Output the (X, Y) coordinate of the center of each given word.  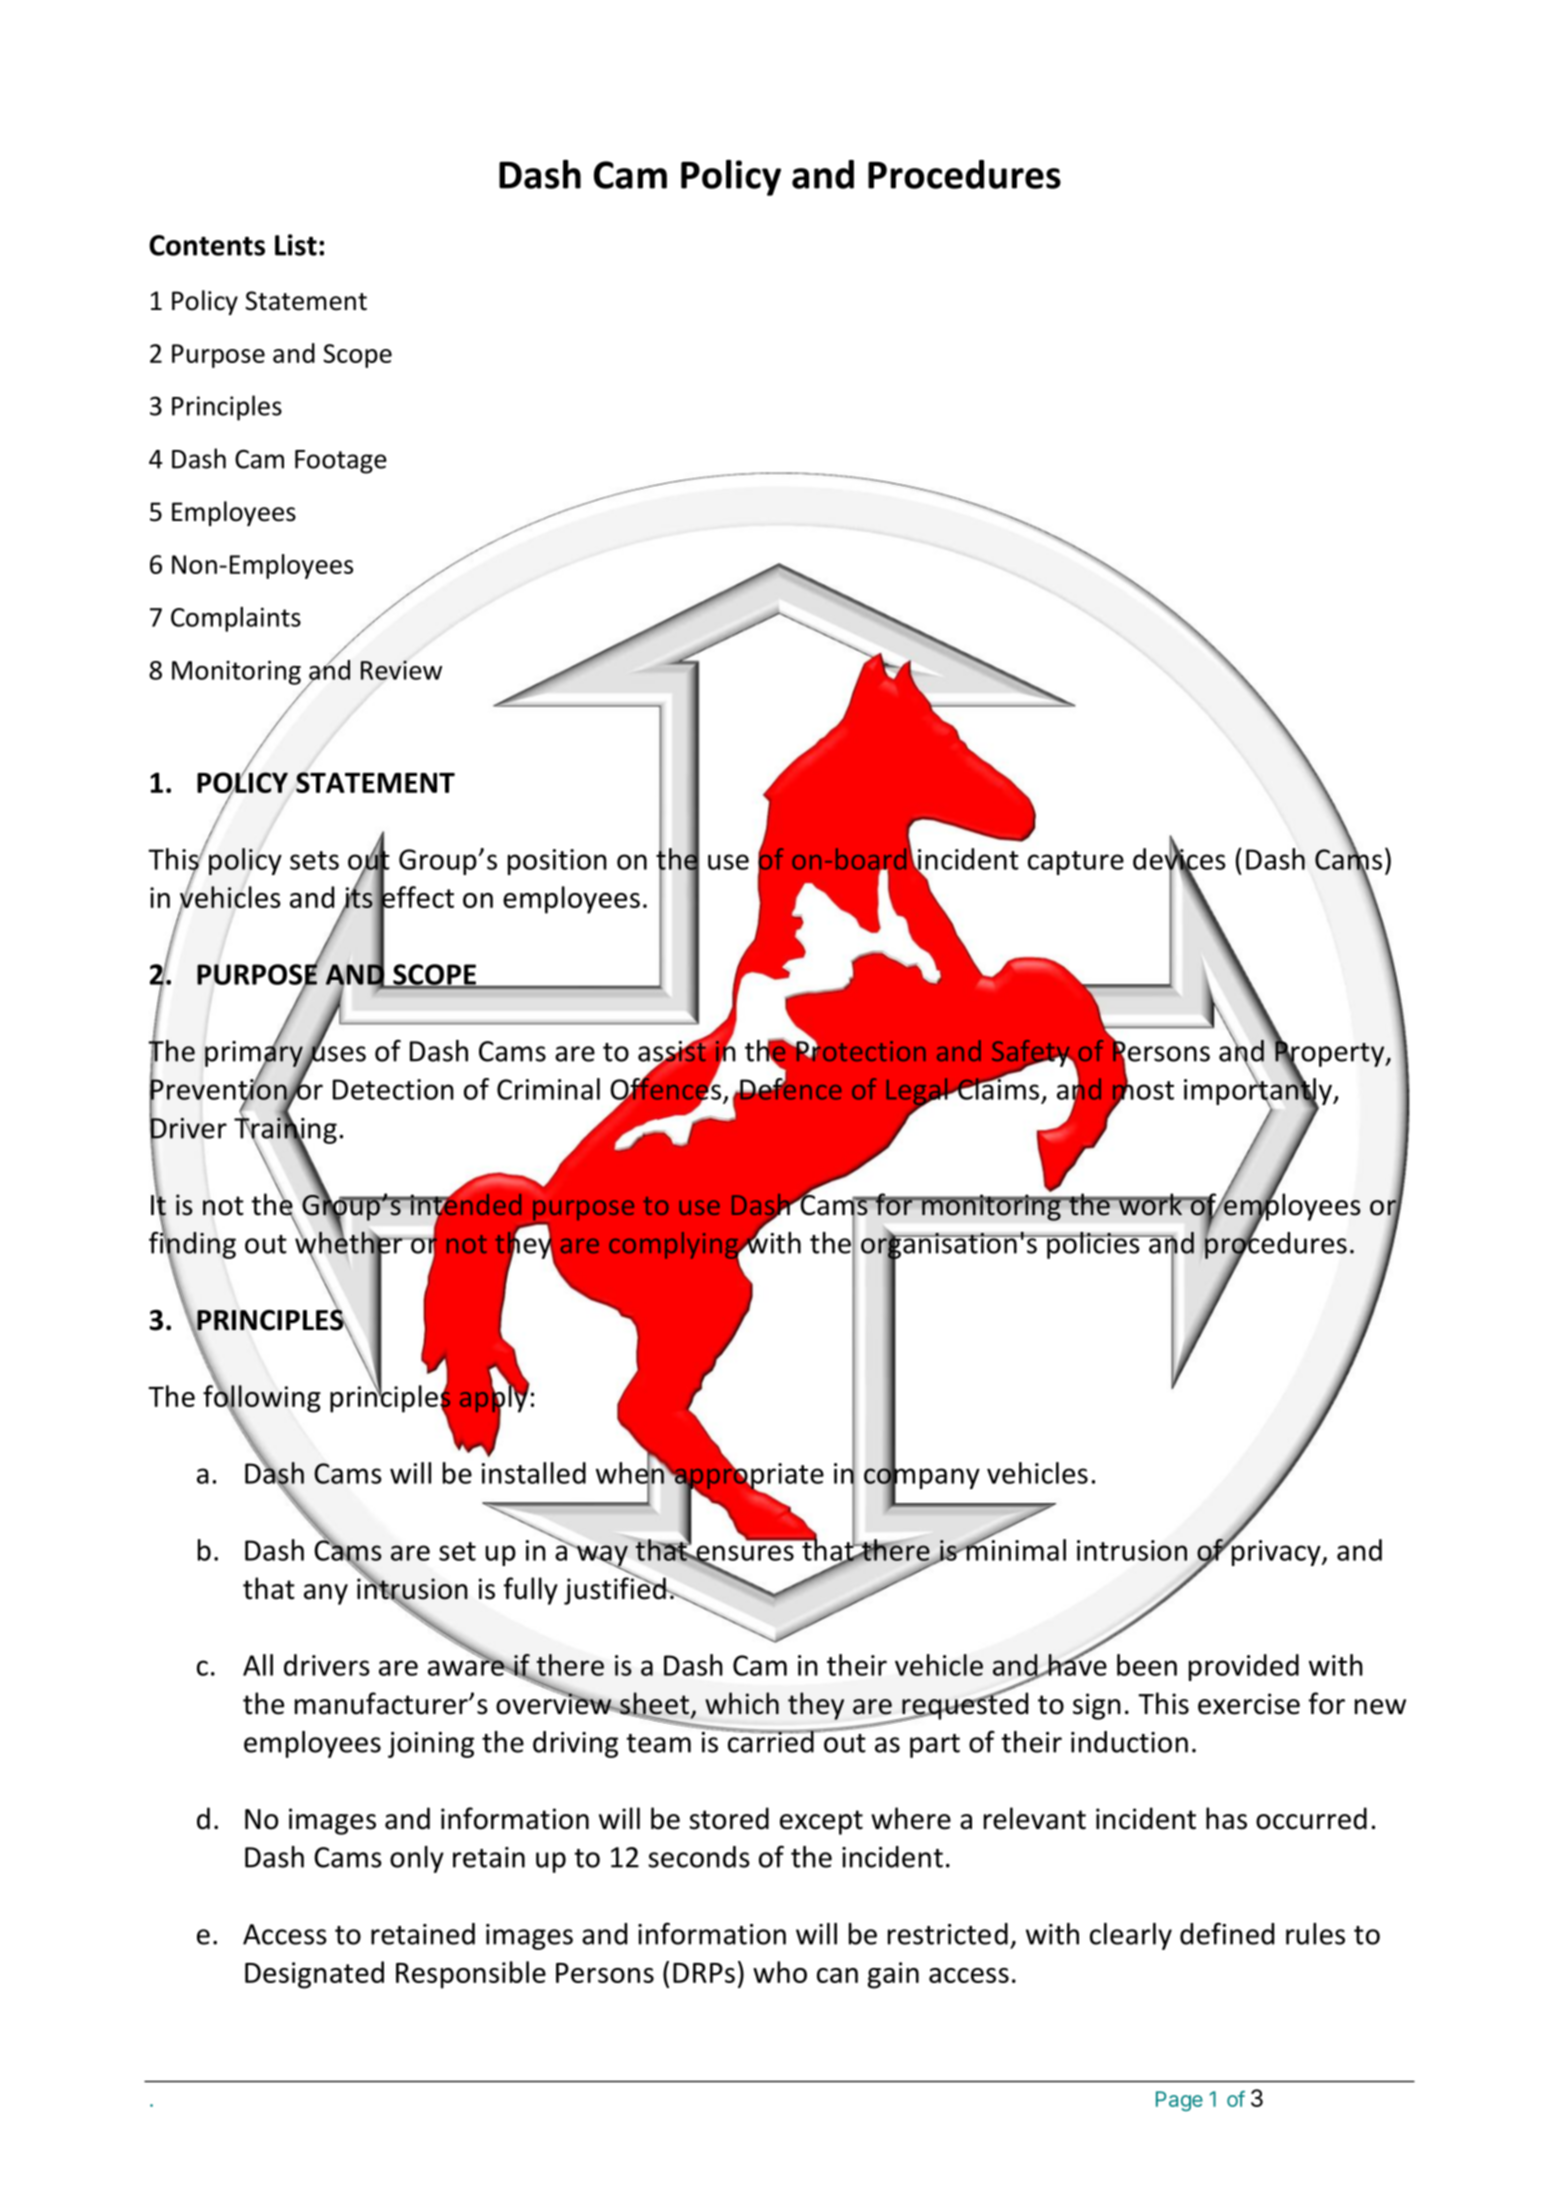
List (296, 245)
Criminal (548, 1089)
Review (401, 670)
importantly (1259, 1092)
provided (1244, 1667)
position (557, 862)
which (742, 1703)
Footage (341, 462)
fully (531, 1591)
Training (285, 1130)
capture (1076, 863)
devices (1179, 859)
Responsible (471, 1975)
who (780, 1972)
